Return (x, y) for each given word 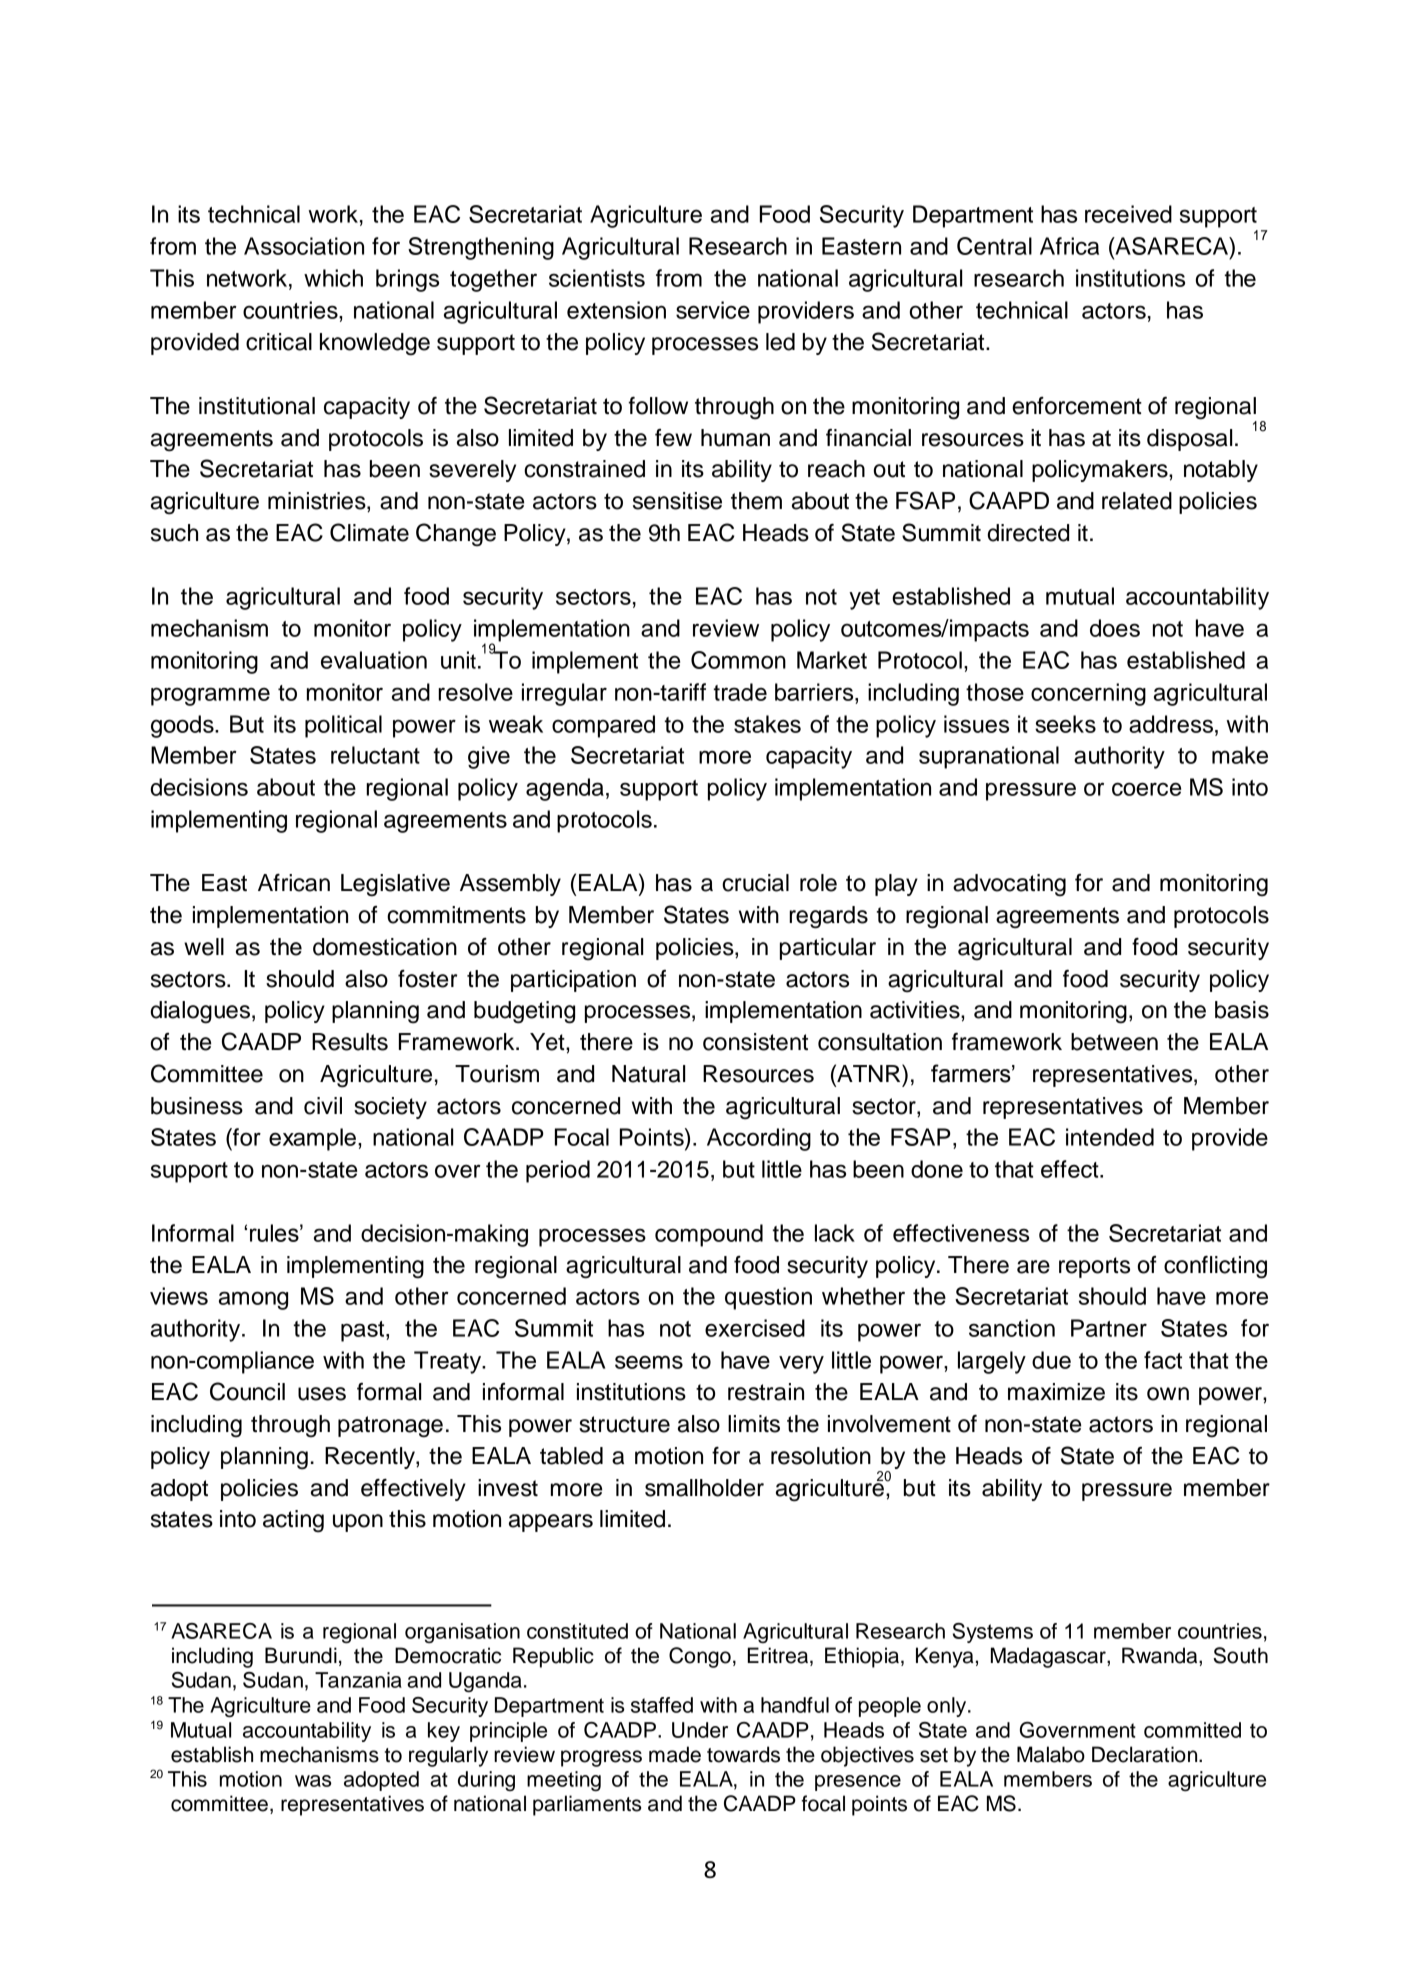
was (313, 1781)
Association (304, 246)
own (1168, 1394)
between (1114, 1042)
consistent (755, 1042)
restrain (766, 1392)
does (1115, 628)
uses (322, 1394)
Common (738, 660)
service (713, 310)
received (1128, 214)
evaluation (374, 660)
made (675, 1754)
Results (350, 1042)
